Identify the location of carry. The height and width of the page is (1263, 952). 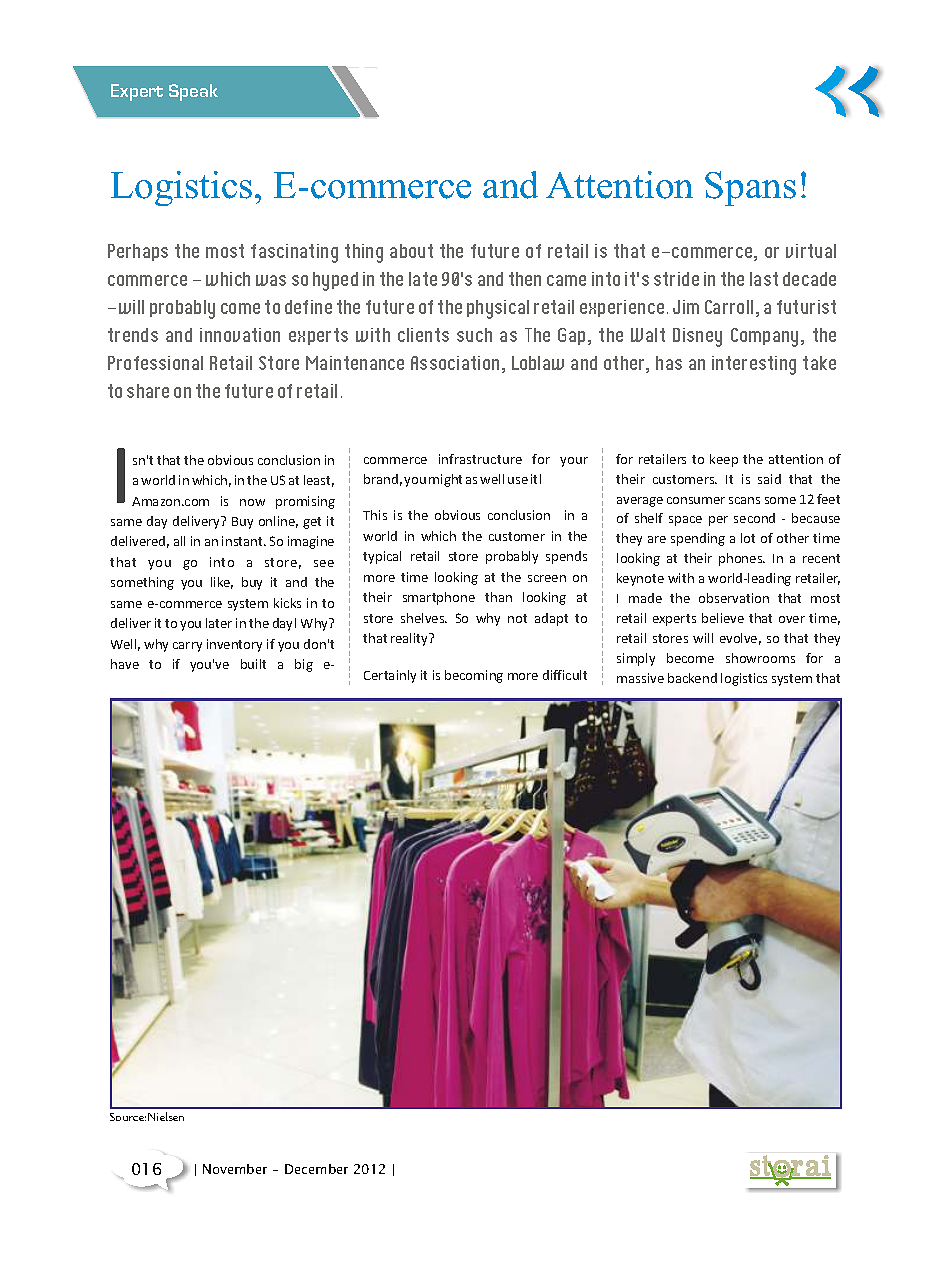
(187, 647).
